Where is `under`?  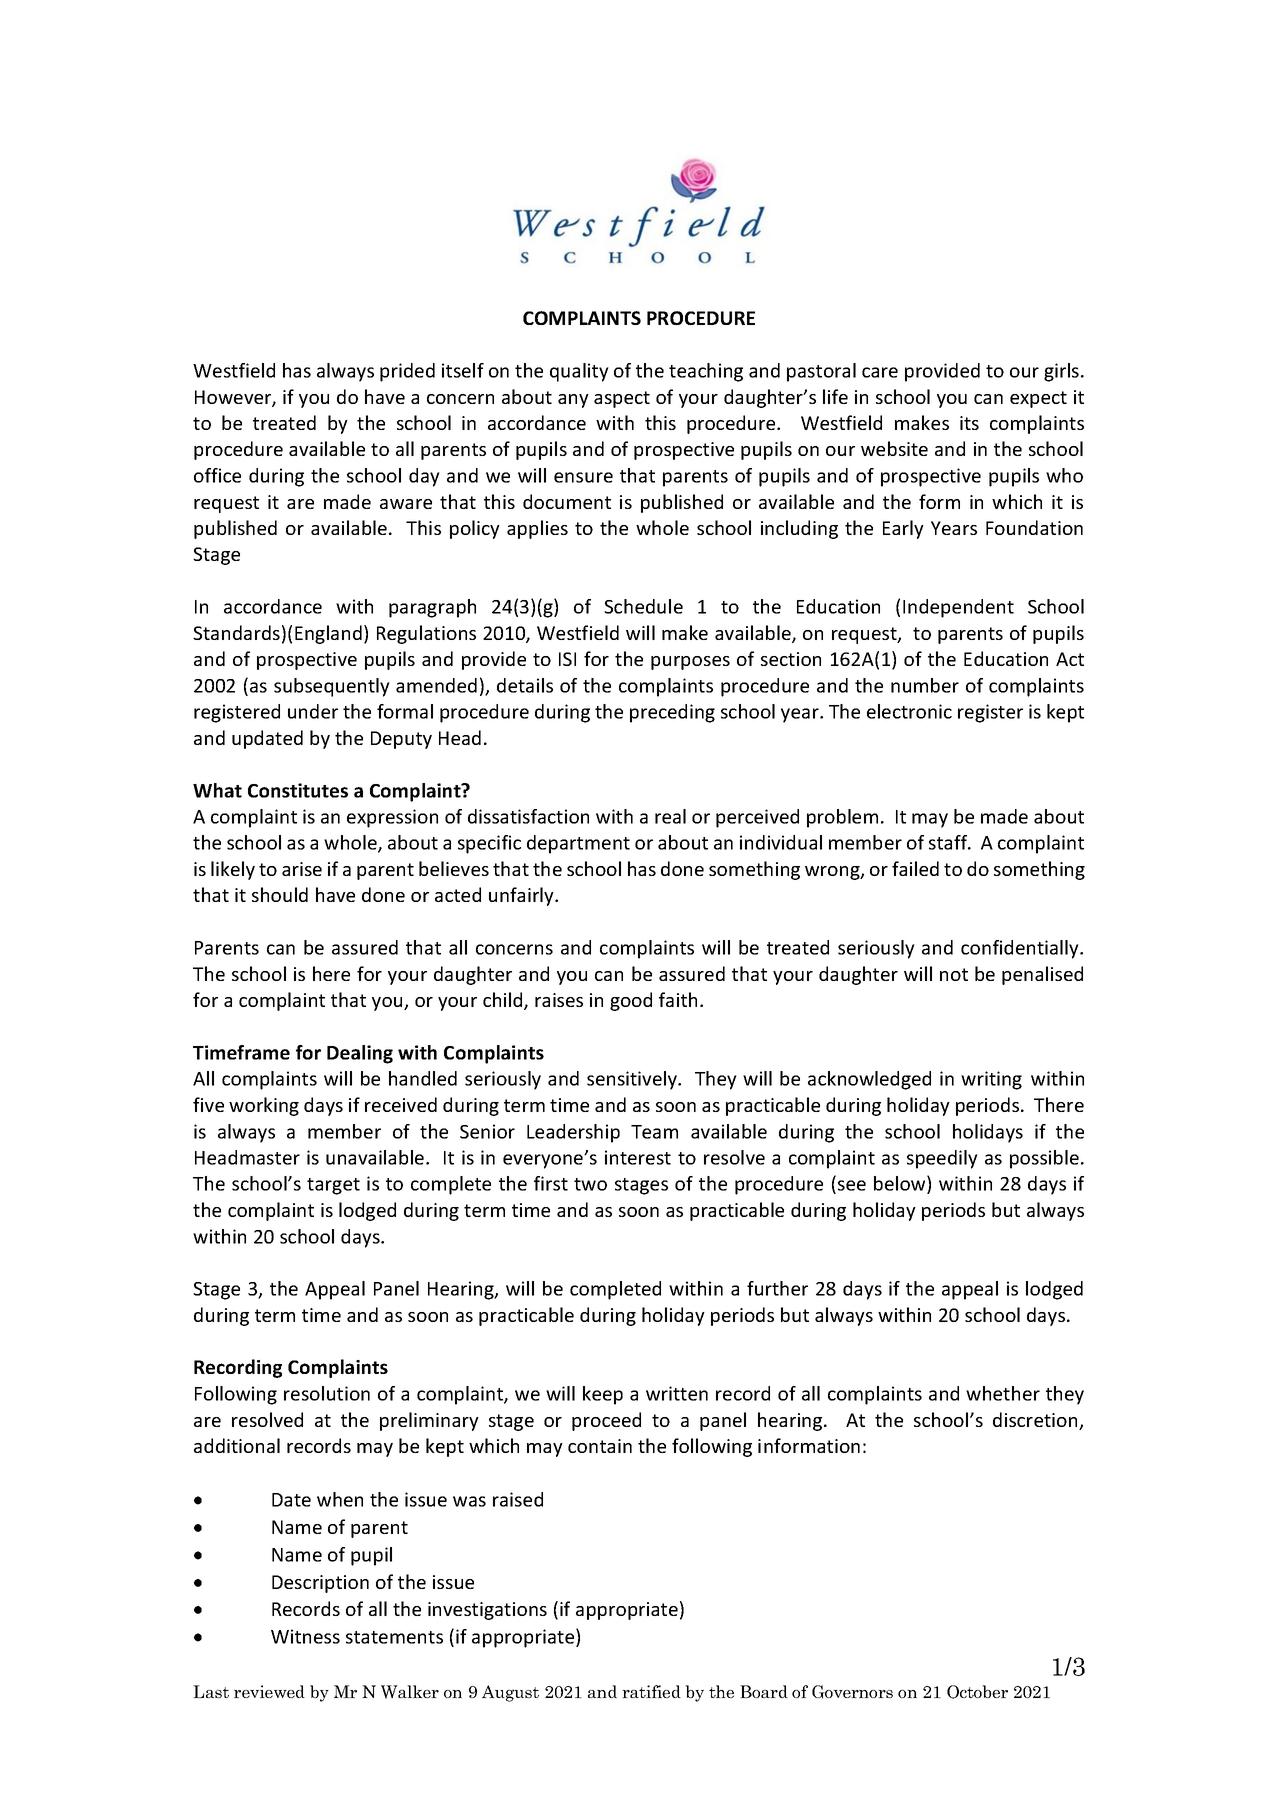
under is located at coordinates (313, 711).
